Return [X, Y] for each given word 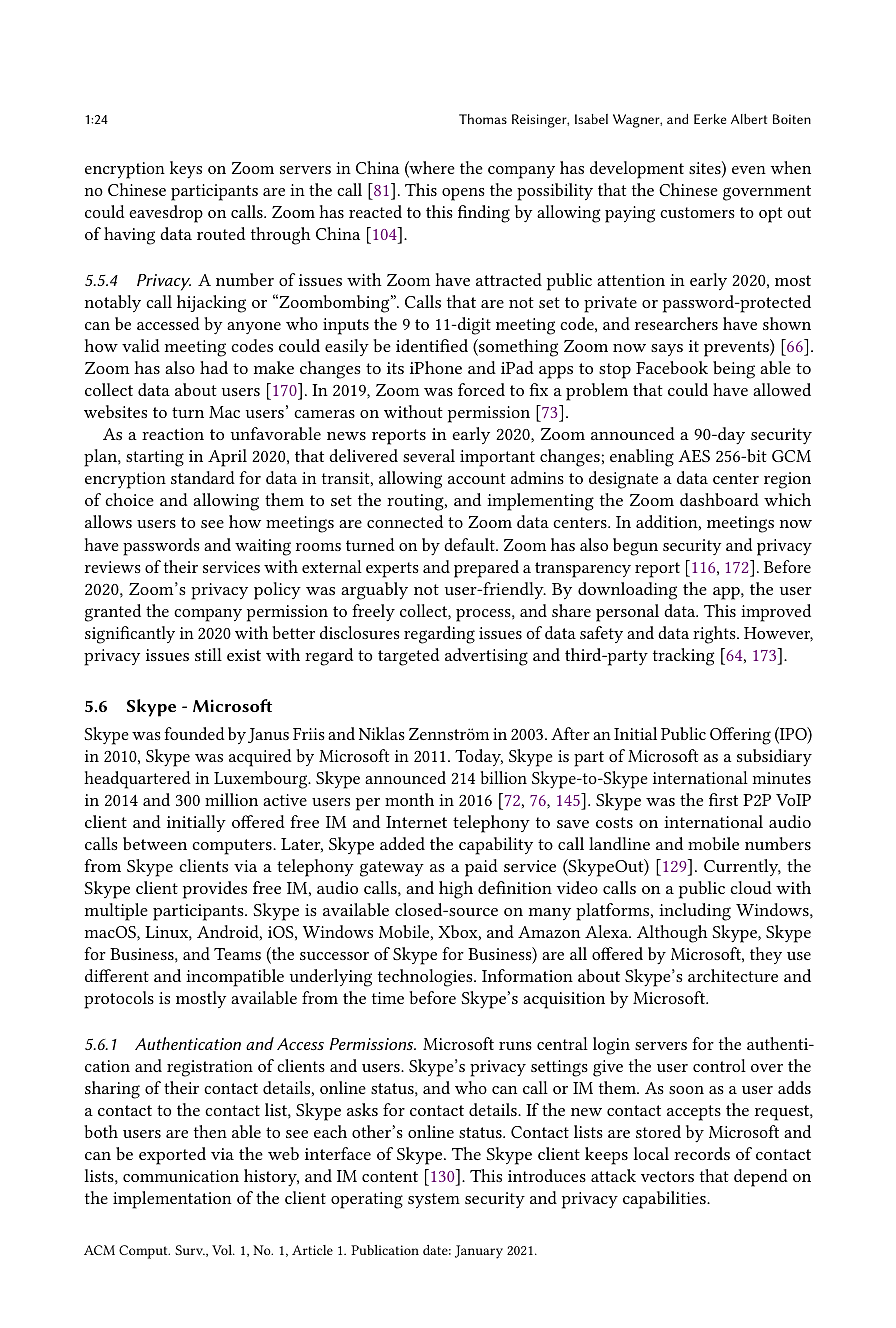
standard [203, 477]
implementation [172, 1200]
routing [416, 502]
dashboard [719, 499]
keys [186, 169]
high [456, 890]
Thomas [483, 119]
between [155, 843]
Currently [742, 867]
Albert [749, 119]
